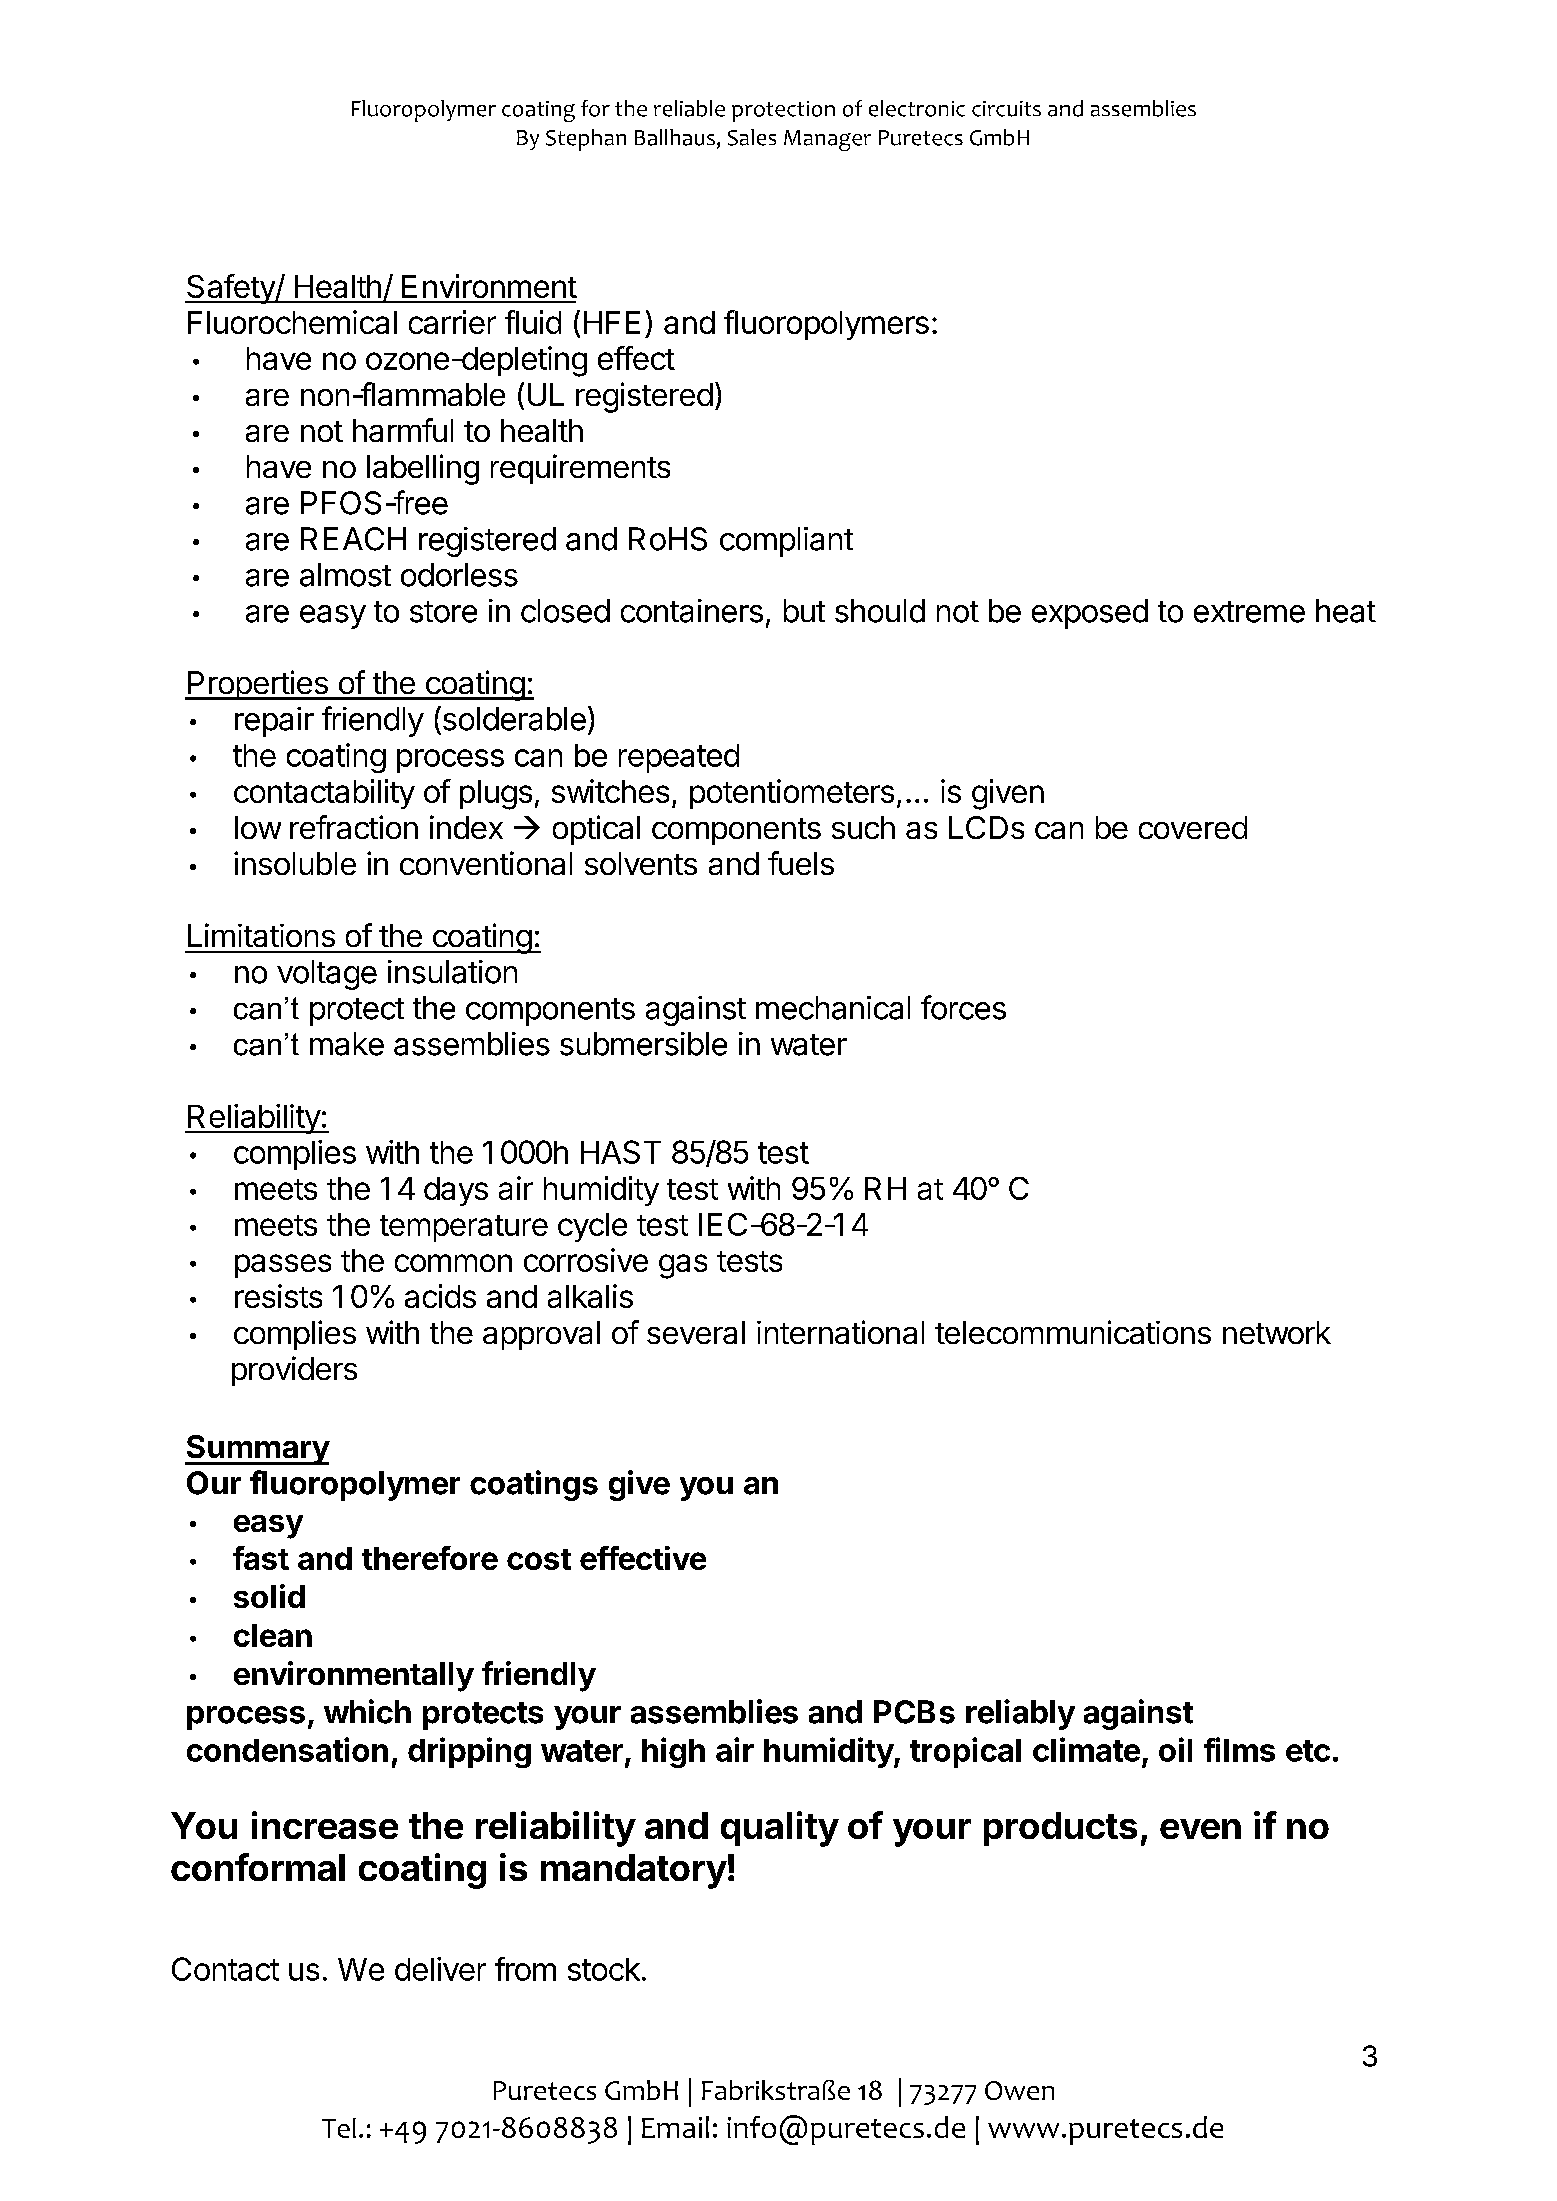  I want to click on Manager, so click(827, 140).
